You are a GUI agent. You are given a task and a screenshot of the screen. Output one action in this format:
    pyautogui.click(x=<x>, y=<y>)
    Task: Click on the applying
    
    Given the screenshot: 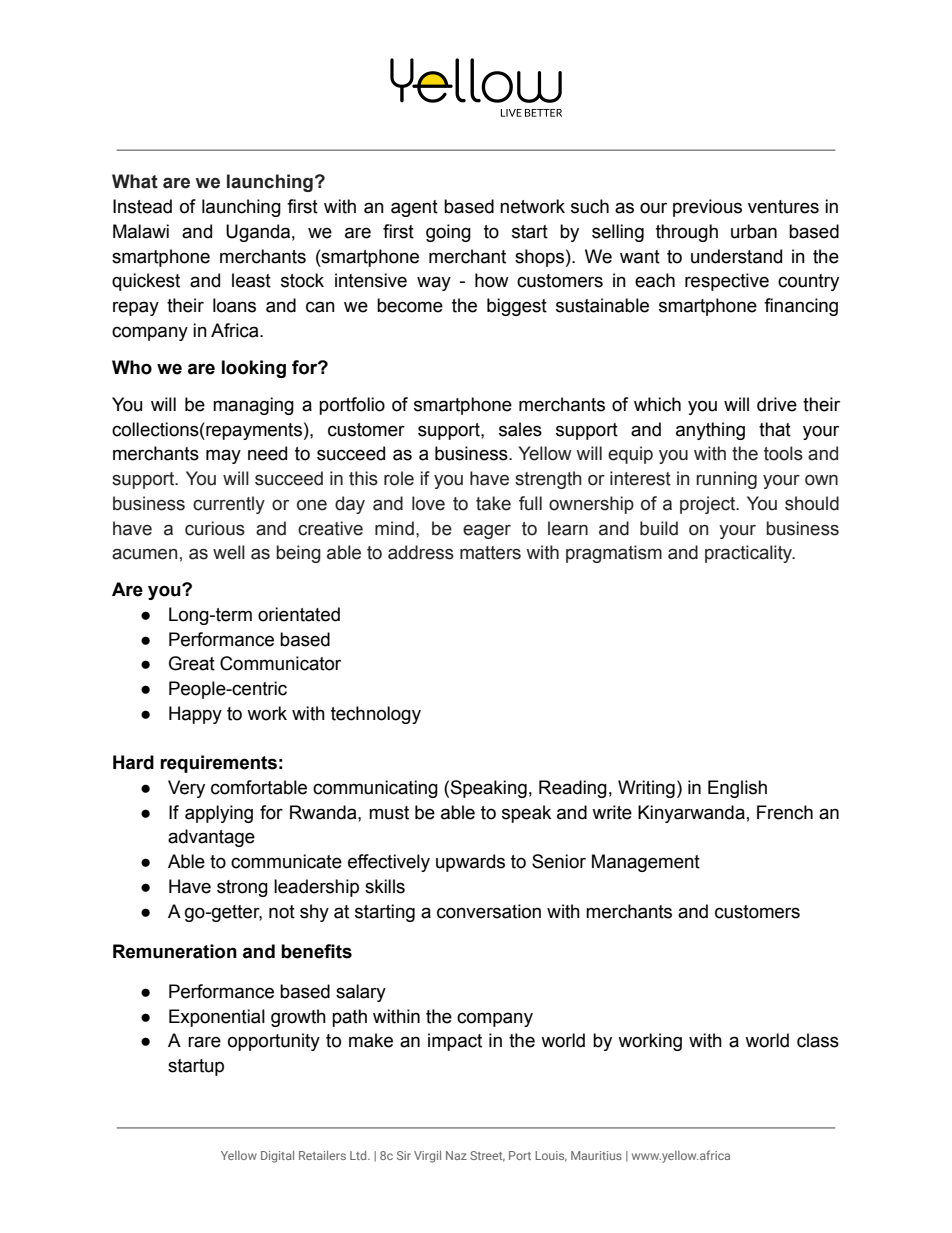 What is the action you would take?
    pyautogui.click(x=219, y=814)
